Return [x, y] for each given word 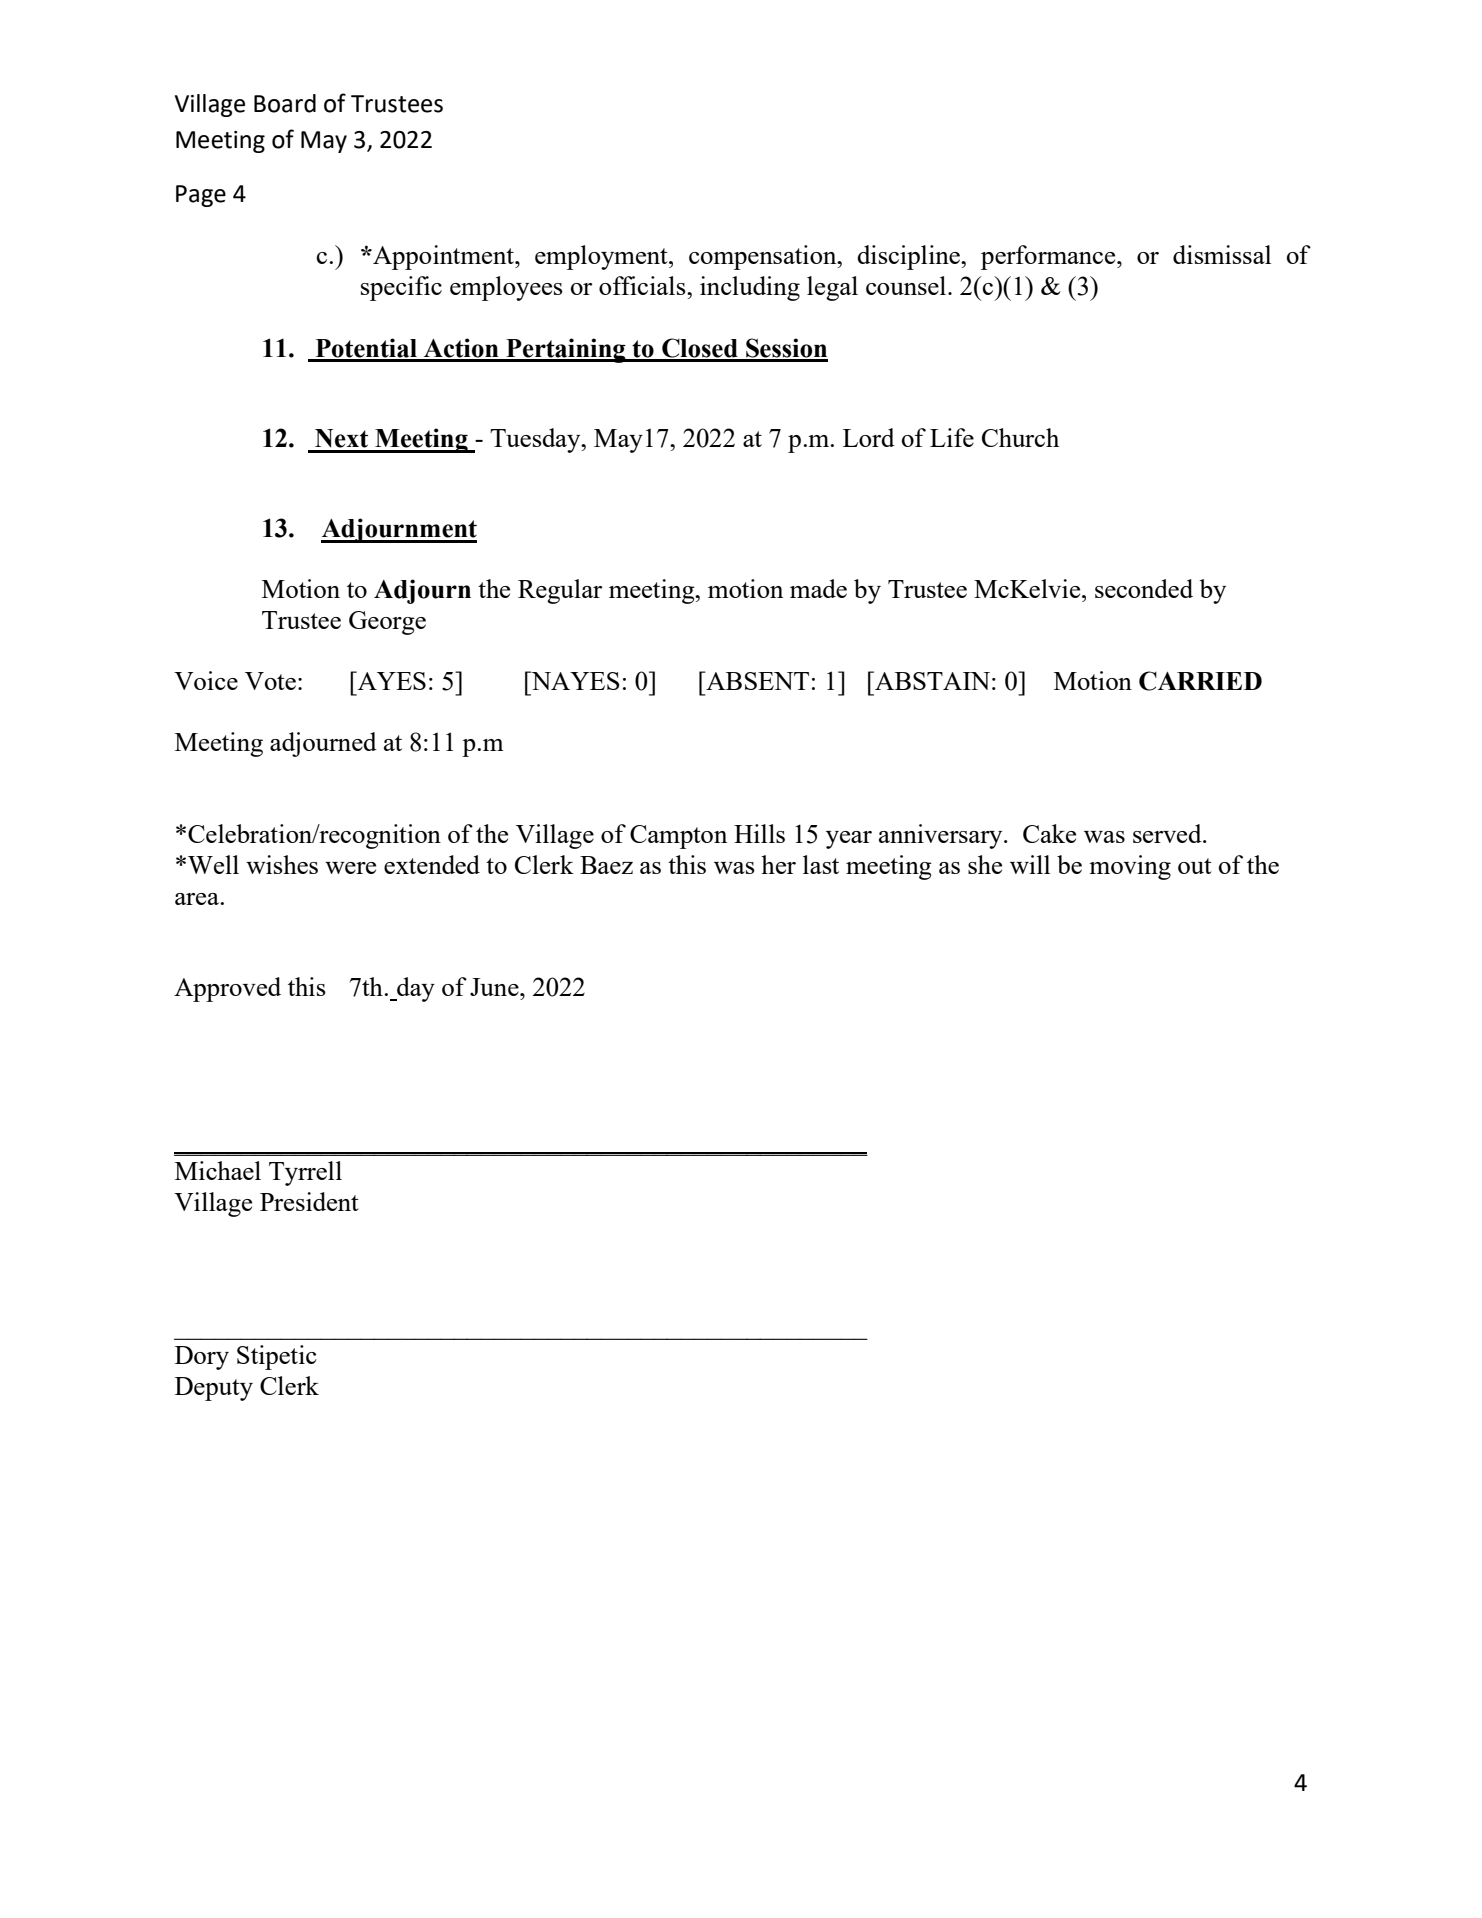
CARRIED [1200, 681]
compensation [764, 257]
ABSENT [756, 680]
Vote [270, 681]
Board [285, 103]
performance [1049, 257]
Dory [202, 1358]
